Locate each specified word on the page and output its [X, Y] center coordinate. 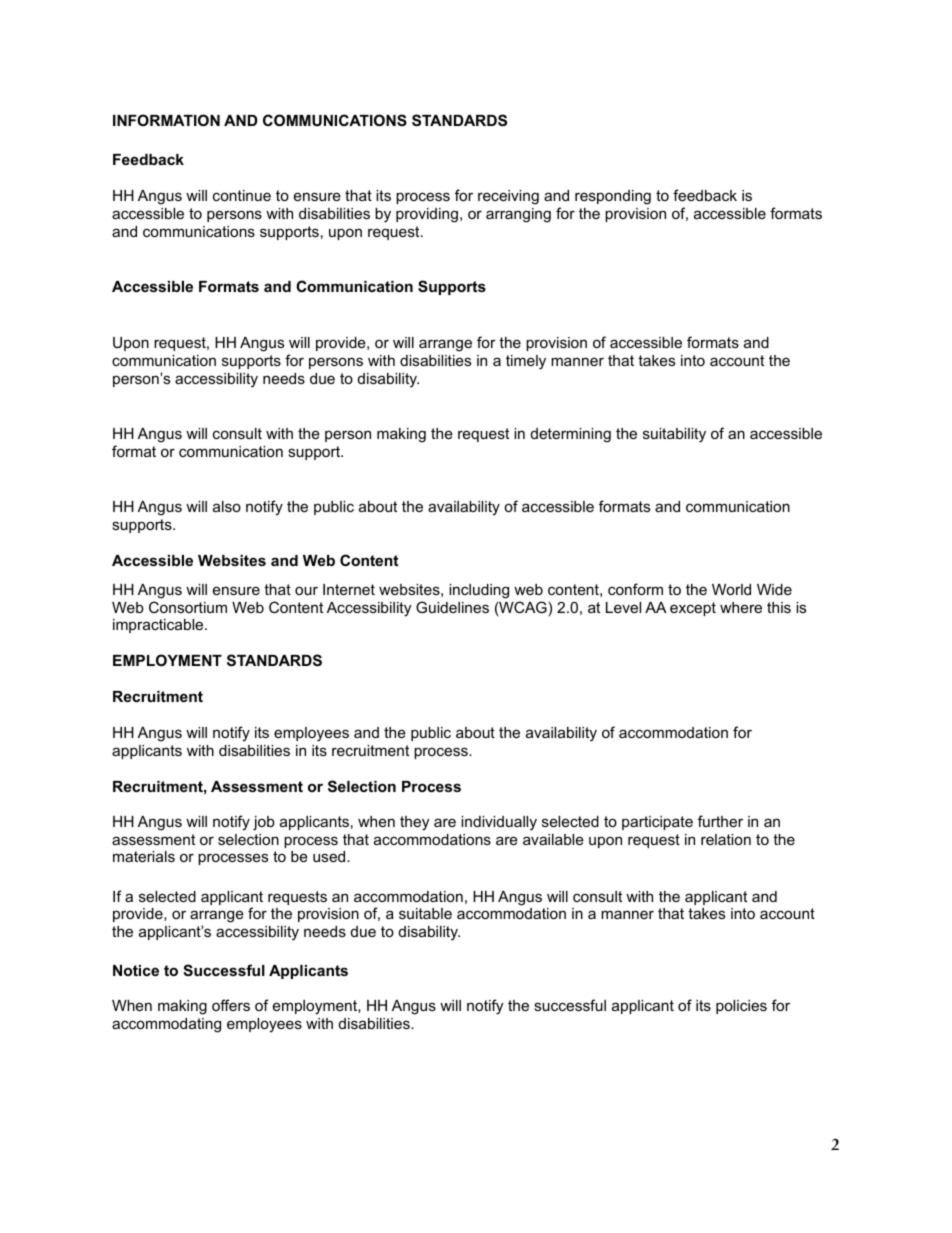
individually [499, 823]
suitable [425, 913]
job [264, 823]
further [720, 821]
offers [231, 1005]
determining [571, 435]
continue [242, 195]
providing [427, 215]
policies [741, 1007]
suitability [674, 435]
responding [613, 197]
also [227, 506]
